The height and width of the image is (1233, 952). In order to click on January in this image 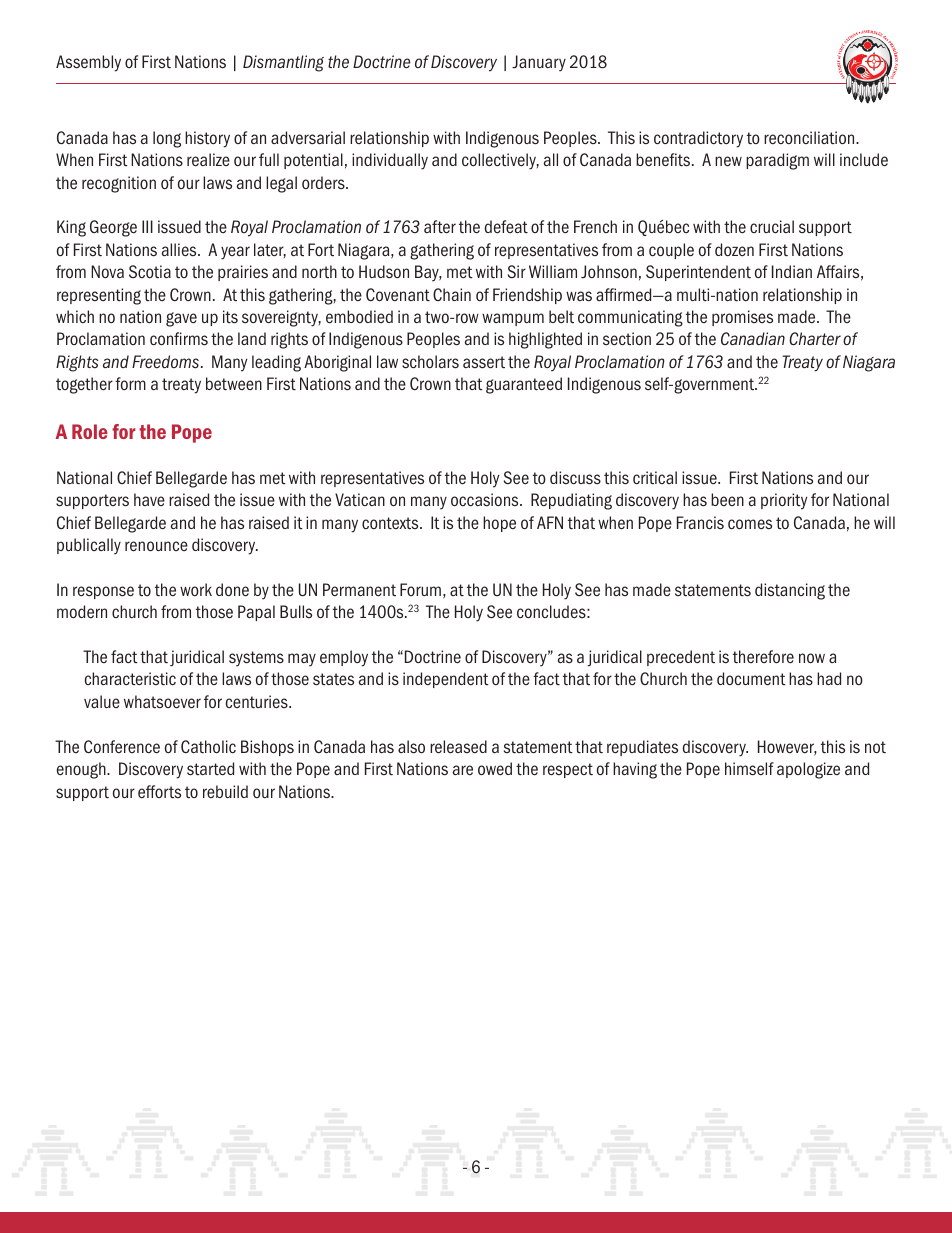, I will do `click(539, 63)`.
